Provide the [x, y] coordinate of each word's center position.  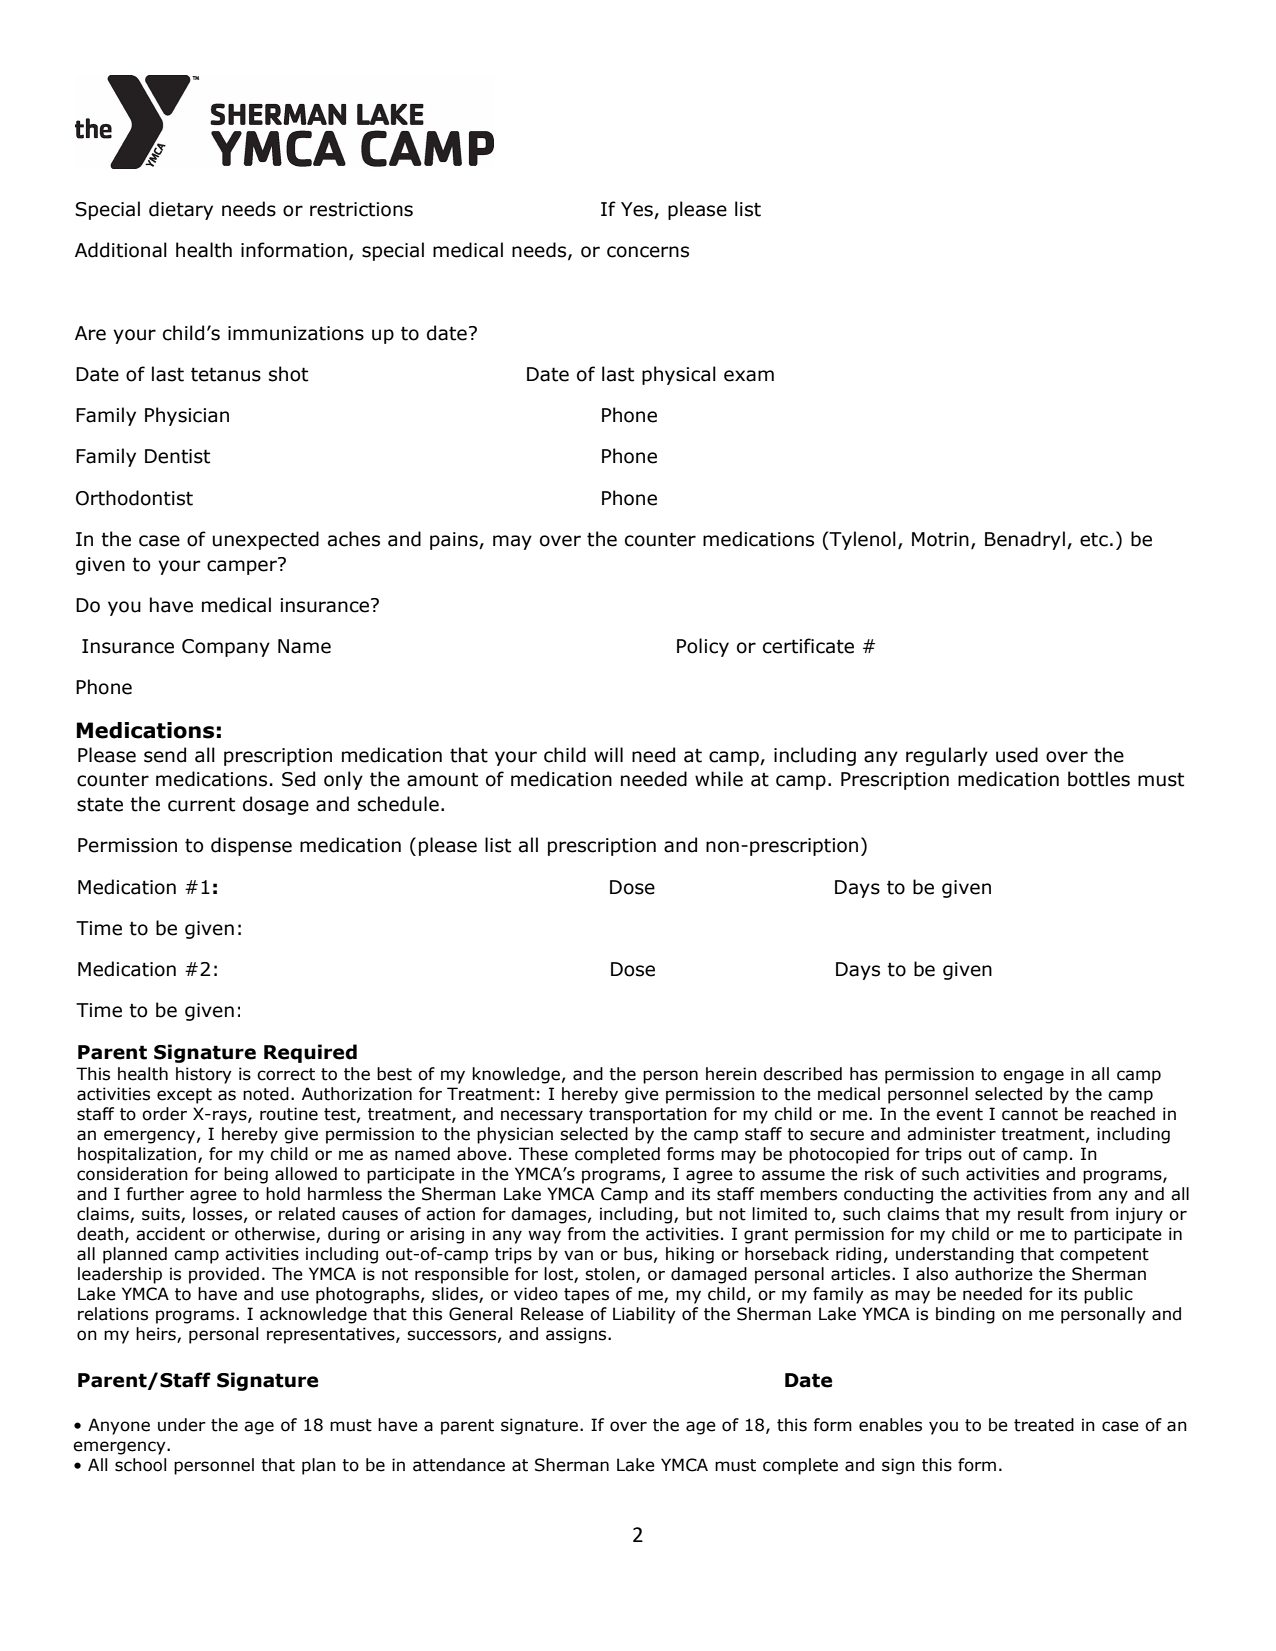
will [608, 754]
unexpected [266, 540]
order [164, 1114]
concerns [648, 252]
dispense [251, 846]
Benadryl [1025, 540]
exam [749, 376]
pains [455, 541]
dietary [181, 210]
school [140, 1465]
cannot [1030, 1114]
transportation [648, 1115]
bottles [1099, 779]
